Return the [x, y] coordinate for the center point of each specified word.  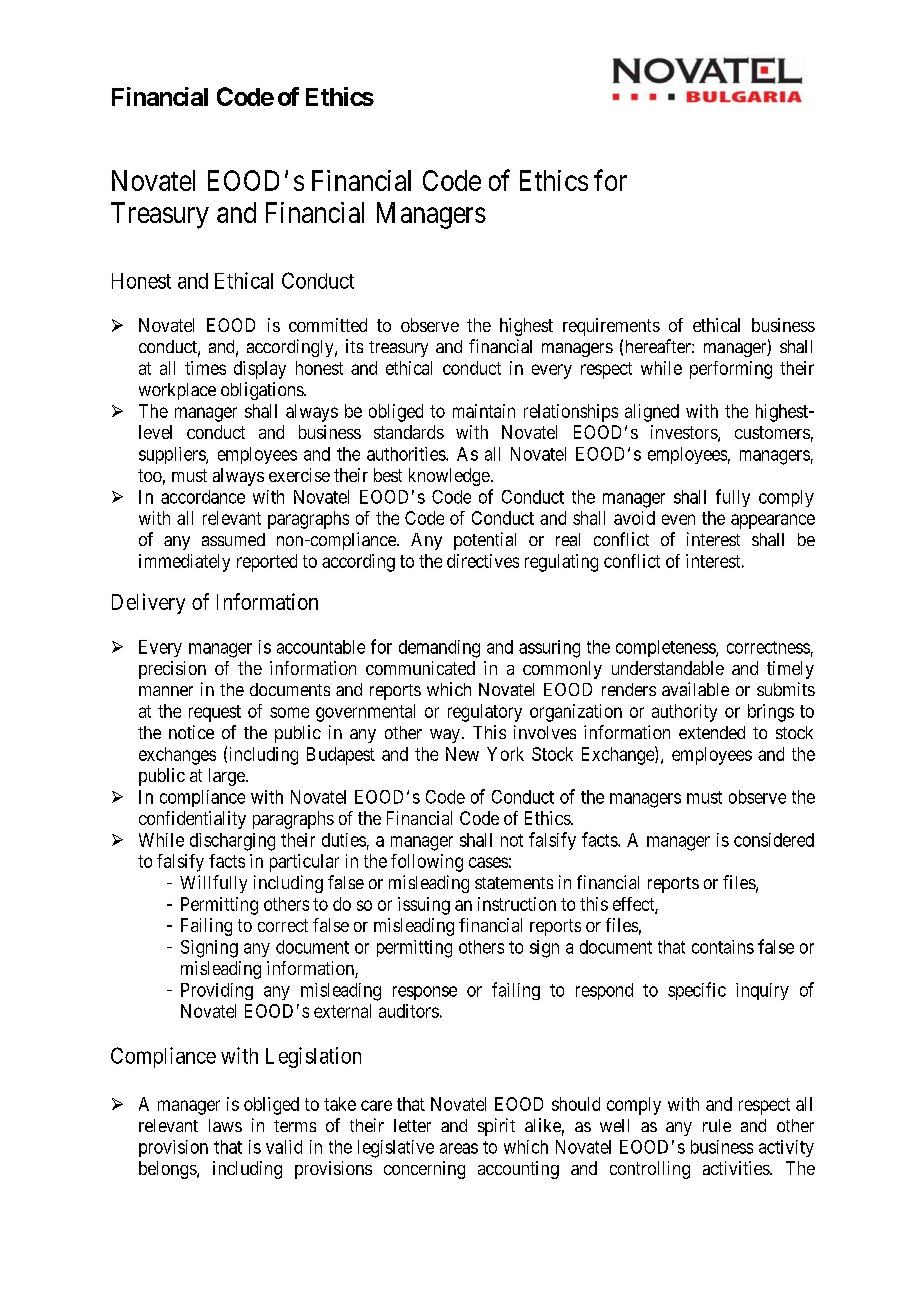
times [205, 368]
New [462, 754]
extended [712, 732]
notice [191, 732]
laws [225, 1125]
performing [731, 370]
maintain [484, 411]
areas [459, 1148]
